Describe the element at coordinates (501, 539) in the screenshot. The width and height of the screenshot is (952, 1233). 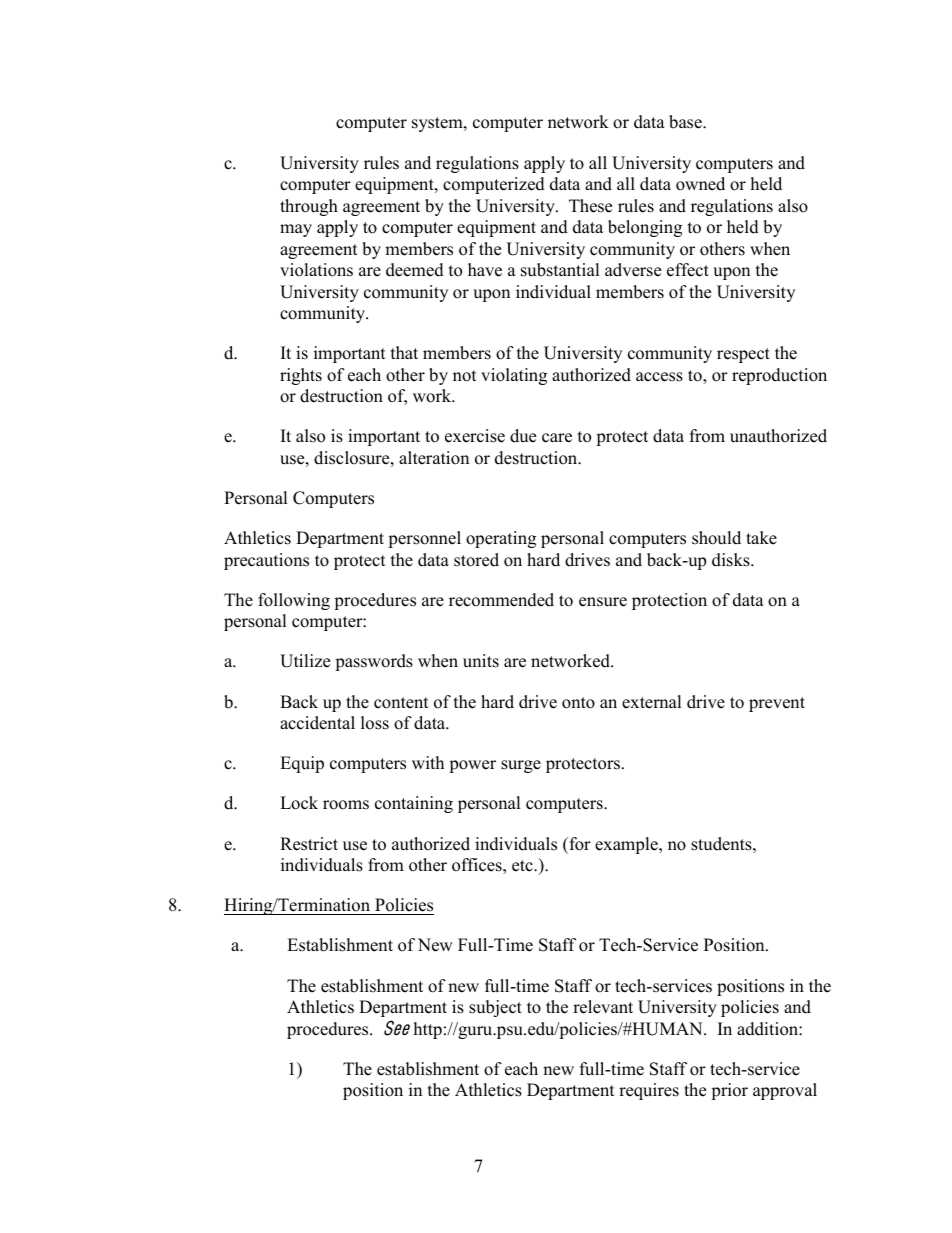
I see `operating` at that location.
